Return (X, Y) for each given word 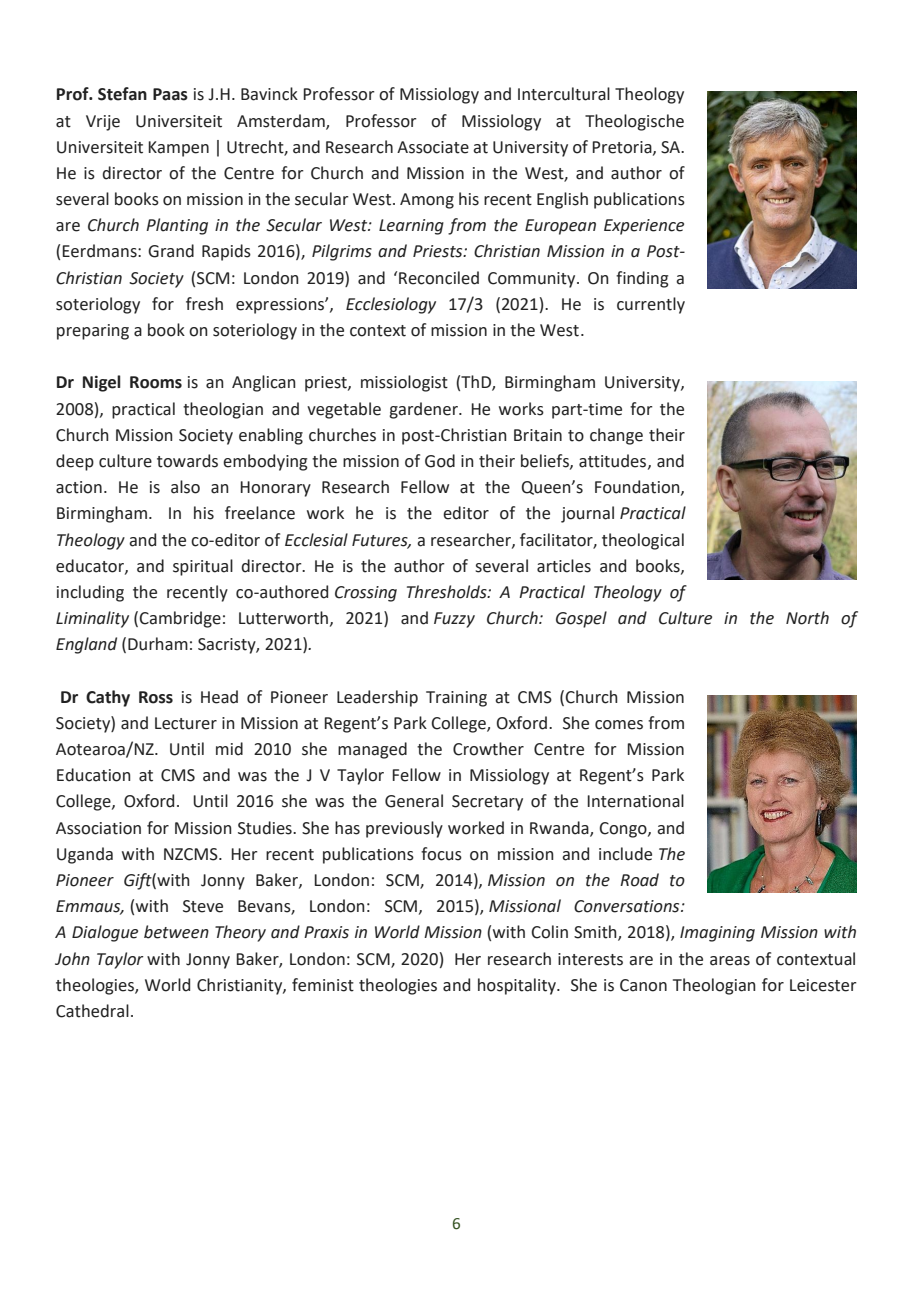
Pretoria (623, 148)
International (635, 801)
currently (651, 305)
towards (187, 461)
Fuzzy (454, 620)
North (807, 618)
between (176, 932)
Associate (433, 147)
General (414, 801)
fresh (204, 304)
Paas (170, 94)
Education (94, 775)
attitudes (612, 461)
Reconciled (439, 278)
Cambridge (180, 619)
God (440, 461)
